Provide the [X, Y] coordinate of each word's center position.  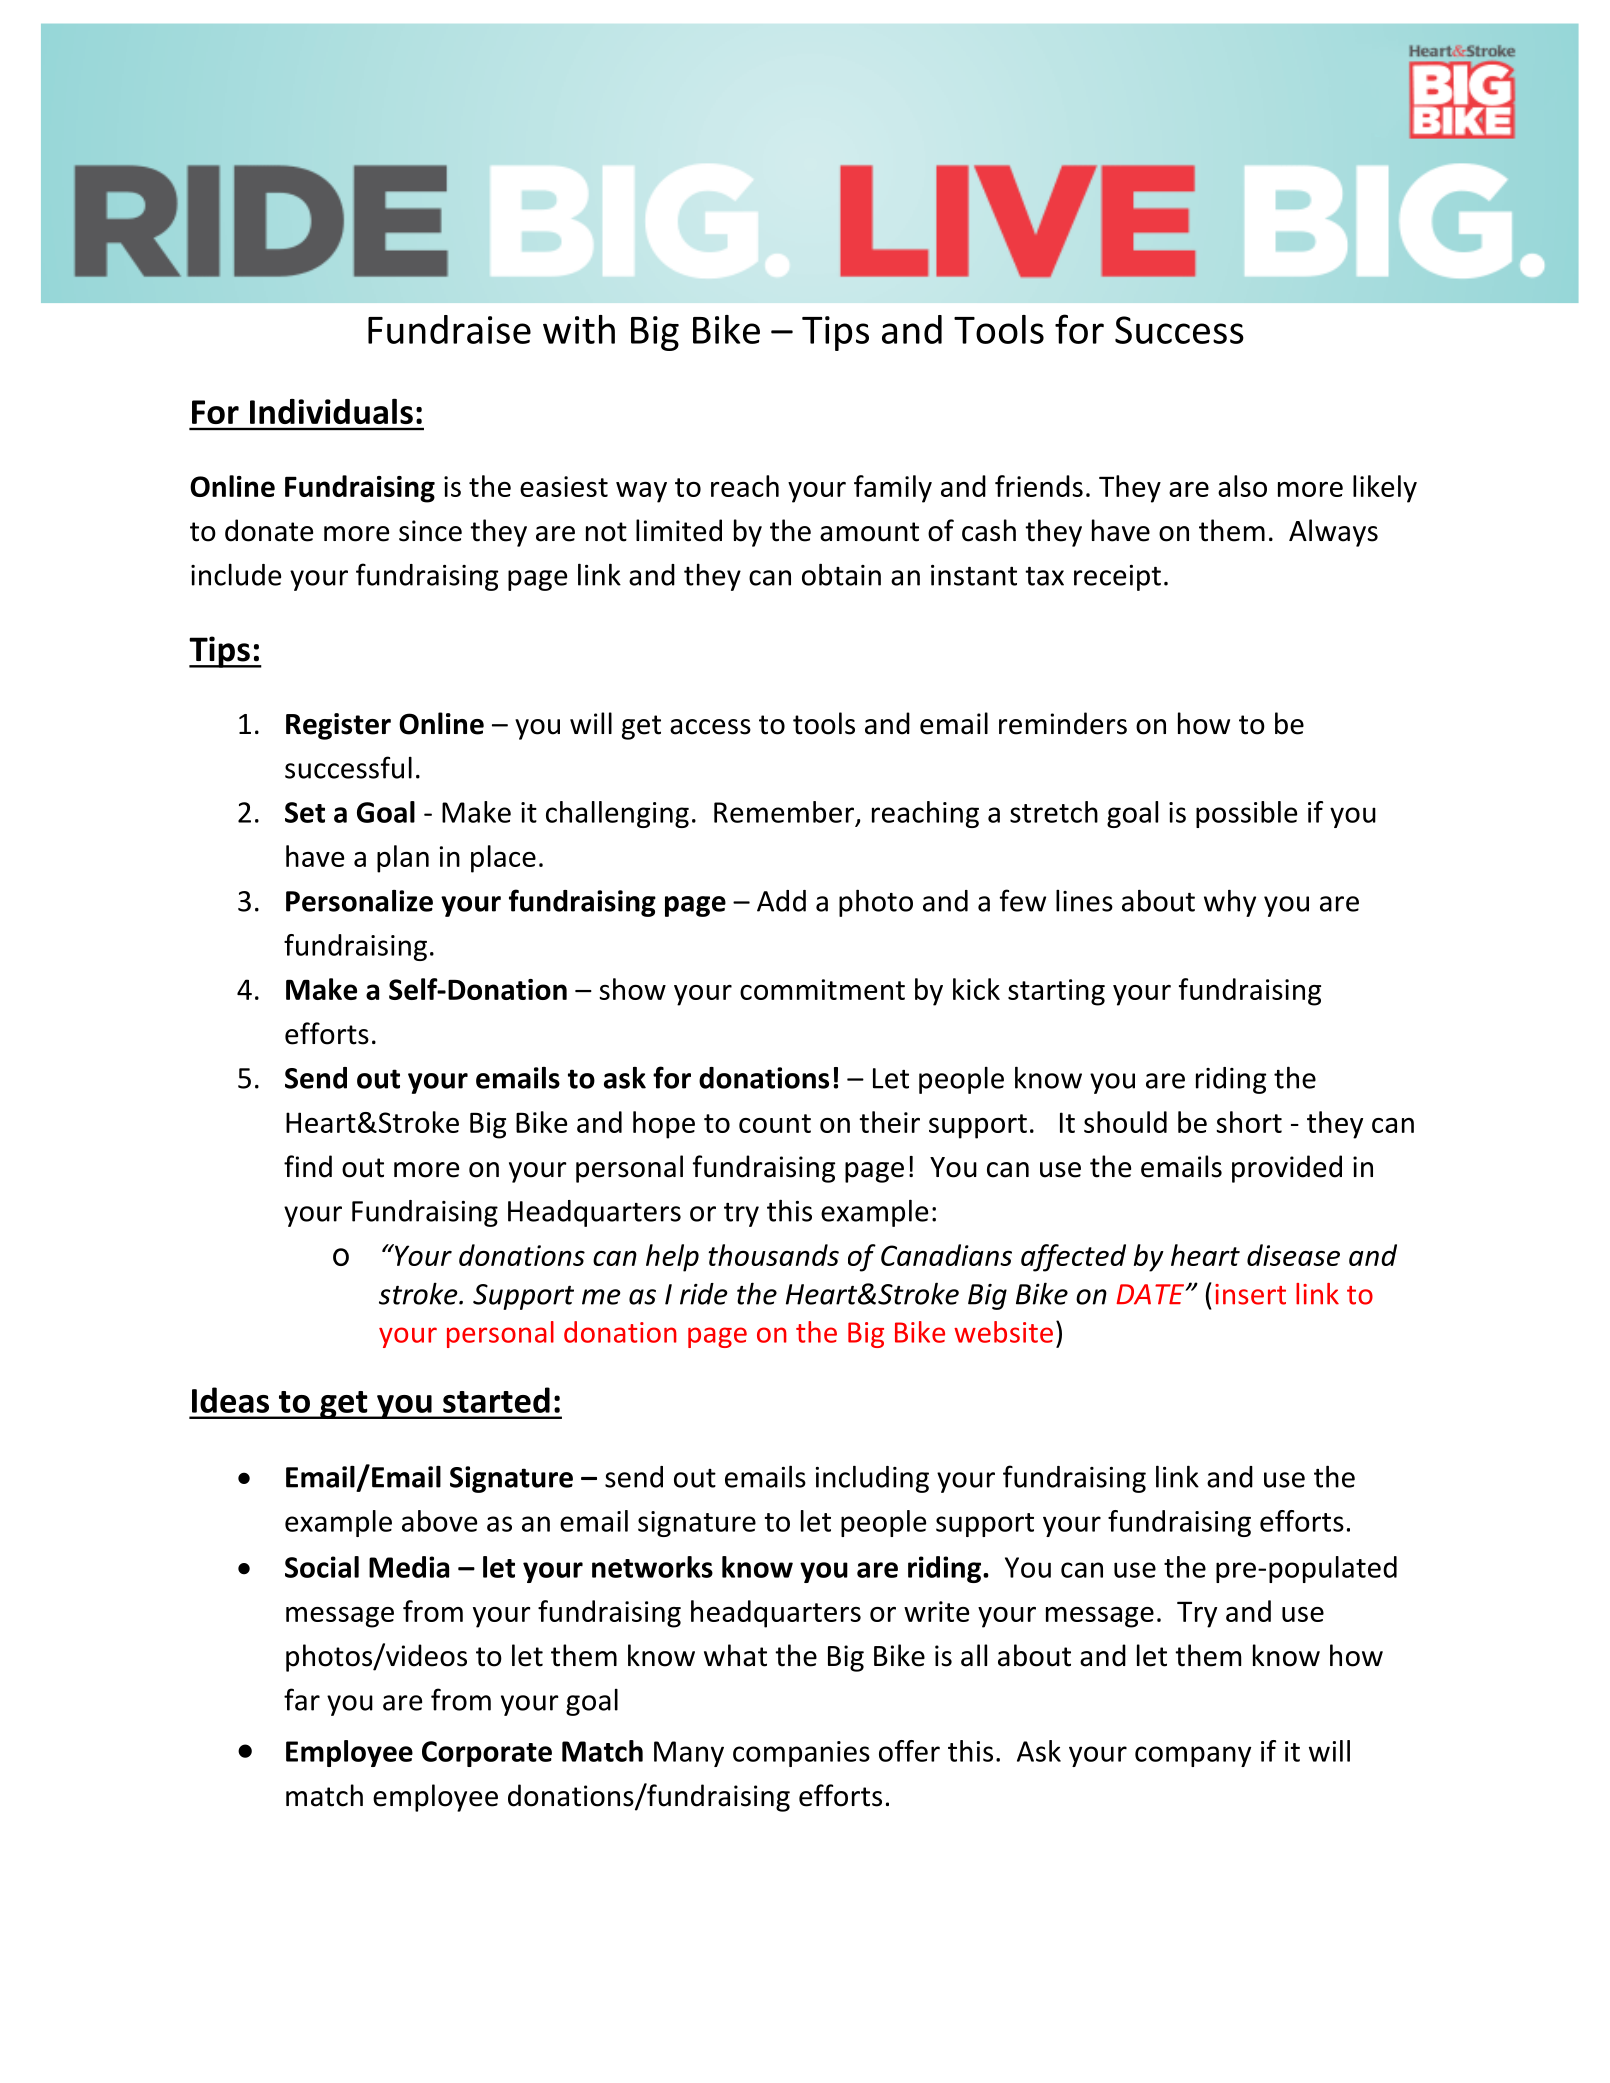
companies [801, 1754]
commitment [822, 989]
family [893, 489]
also [1242, 486]
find [308, 1166]
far [302, 1699]
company [1193, 1756]
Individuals [331, 411]
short [1249, 1122]
